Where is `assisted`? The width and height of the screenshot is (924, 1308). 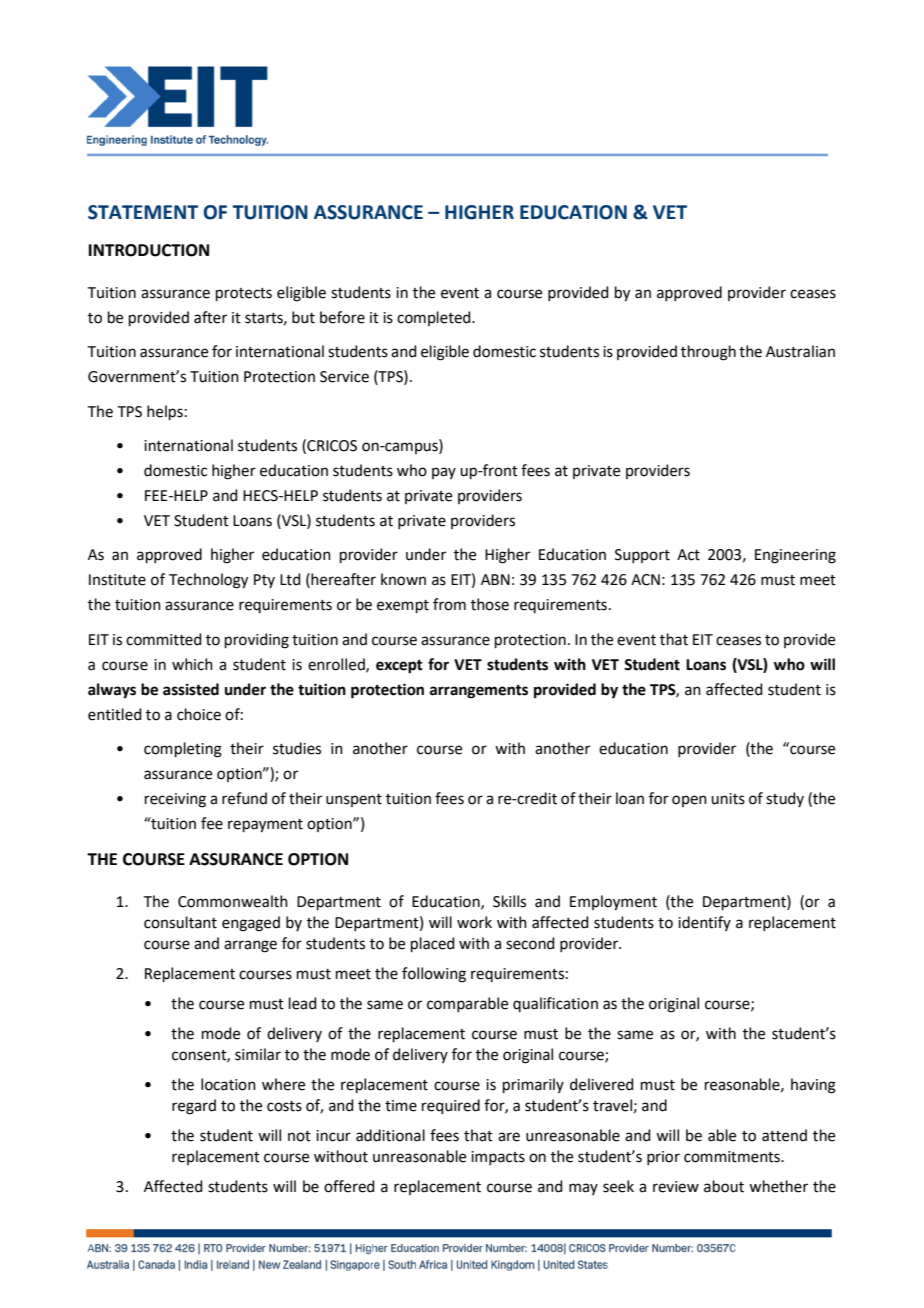
assisted is located at coordinates (191, 689).
